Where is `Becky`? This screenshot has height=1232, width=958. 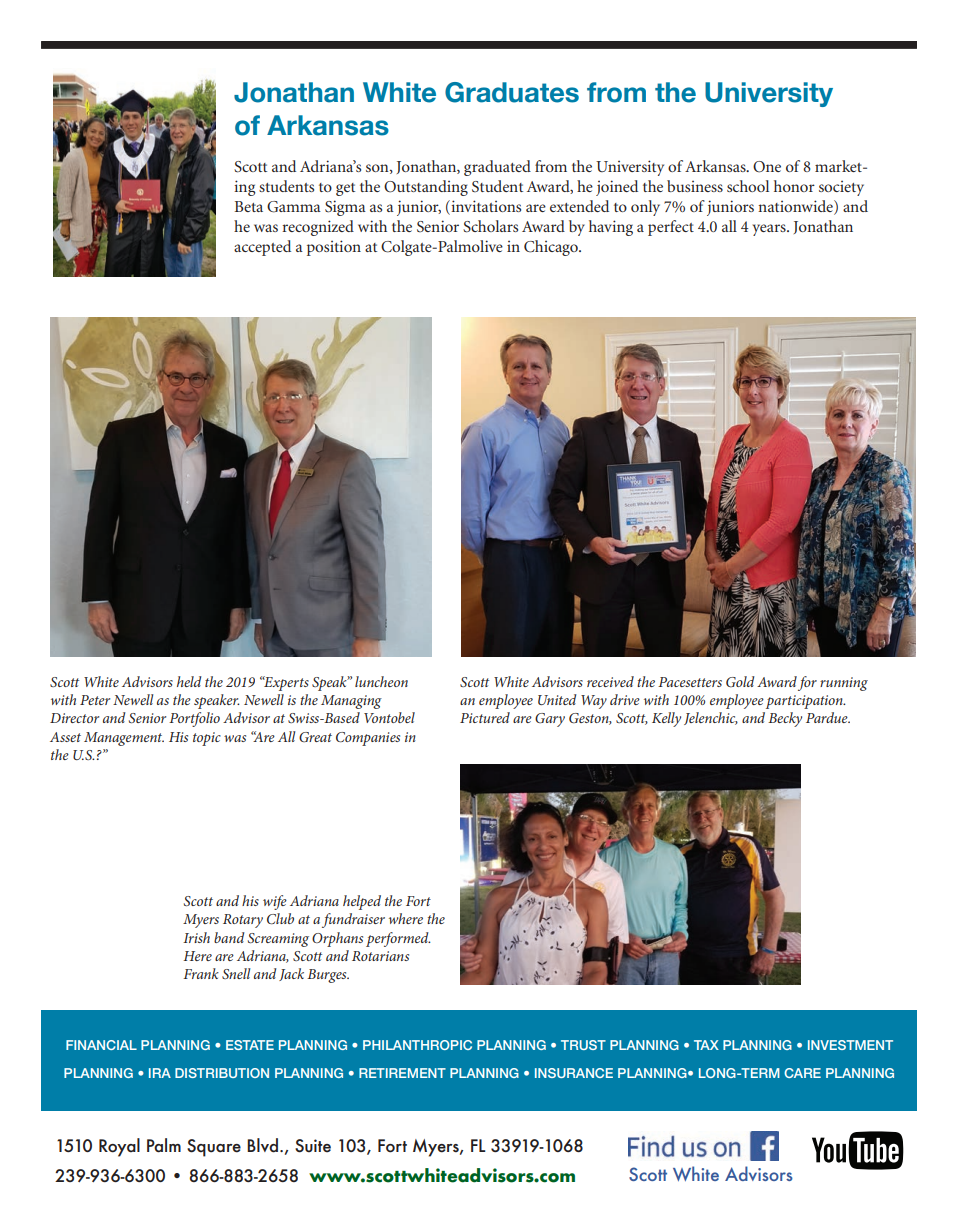 Becky is located at coordinates (785, 719).
